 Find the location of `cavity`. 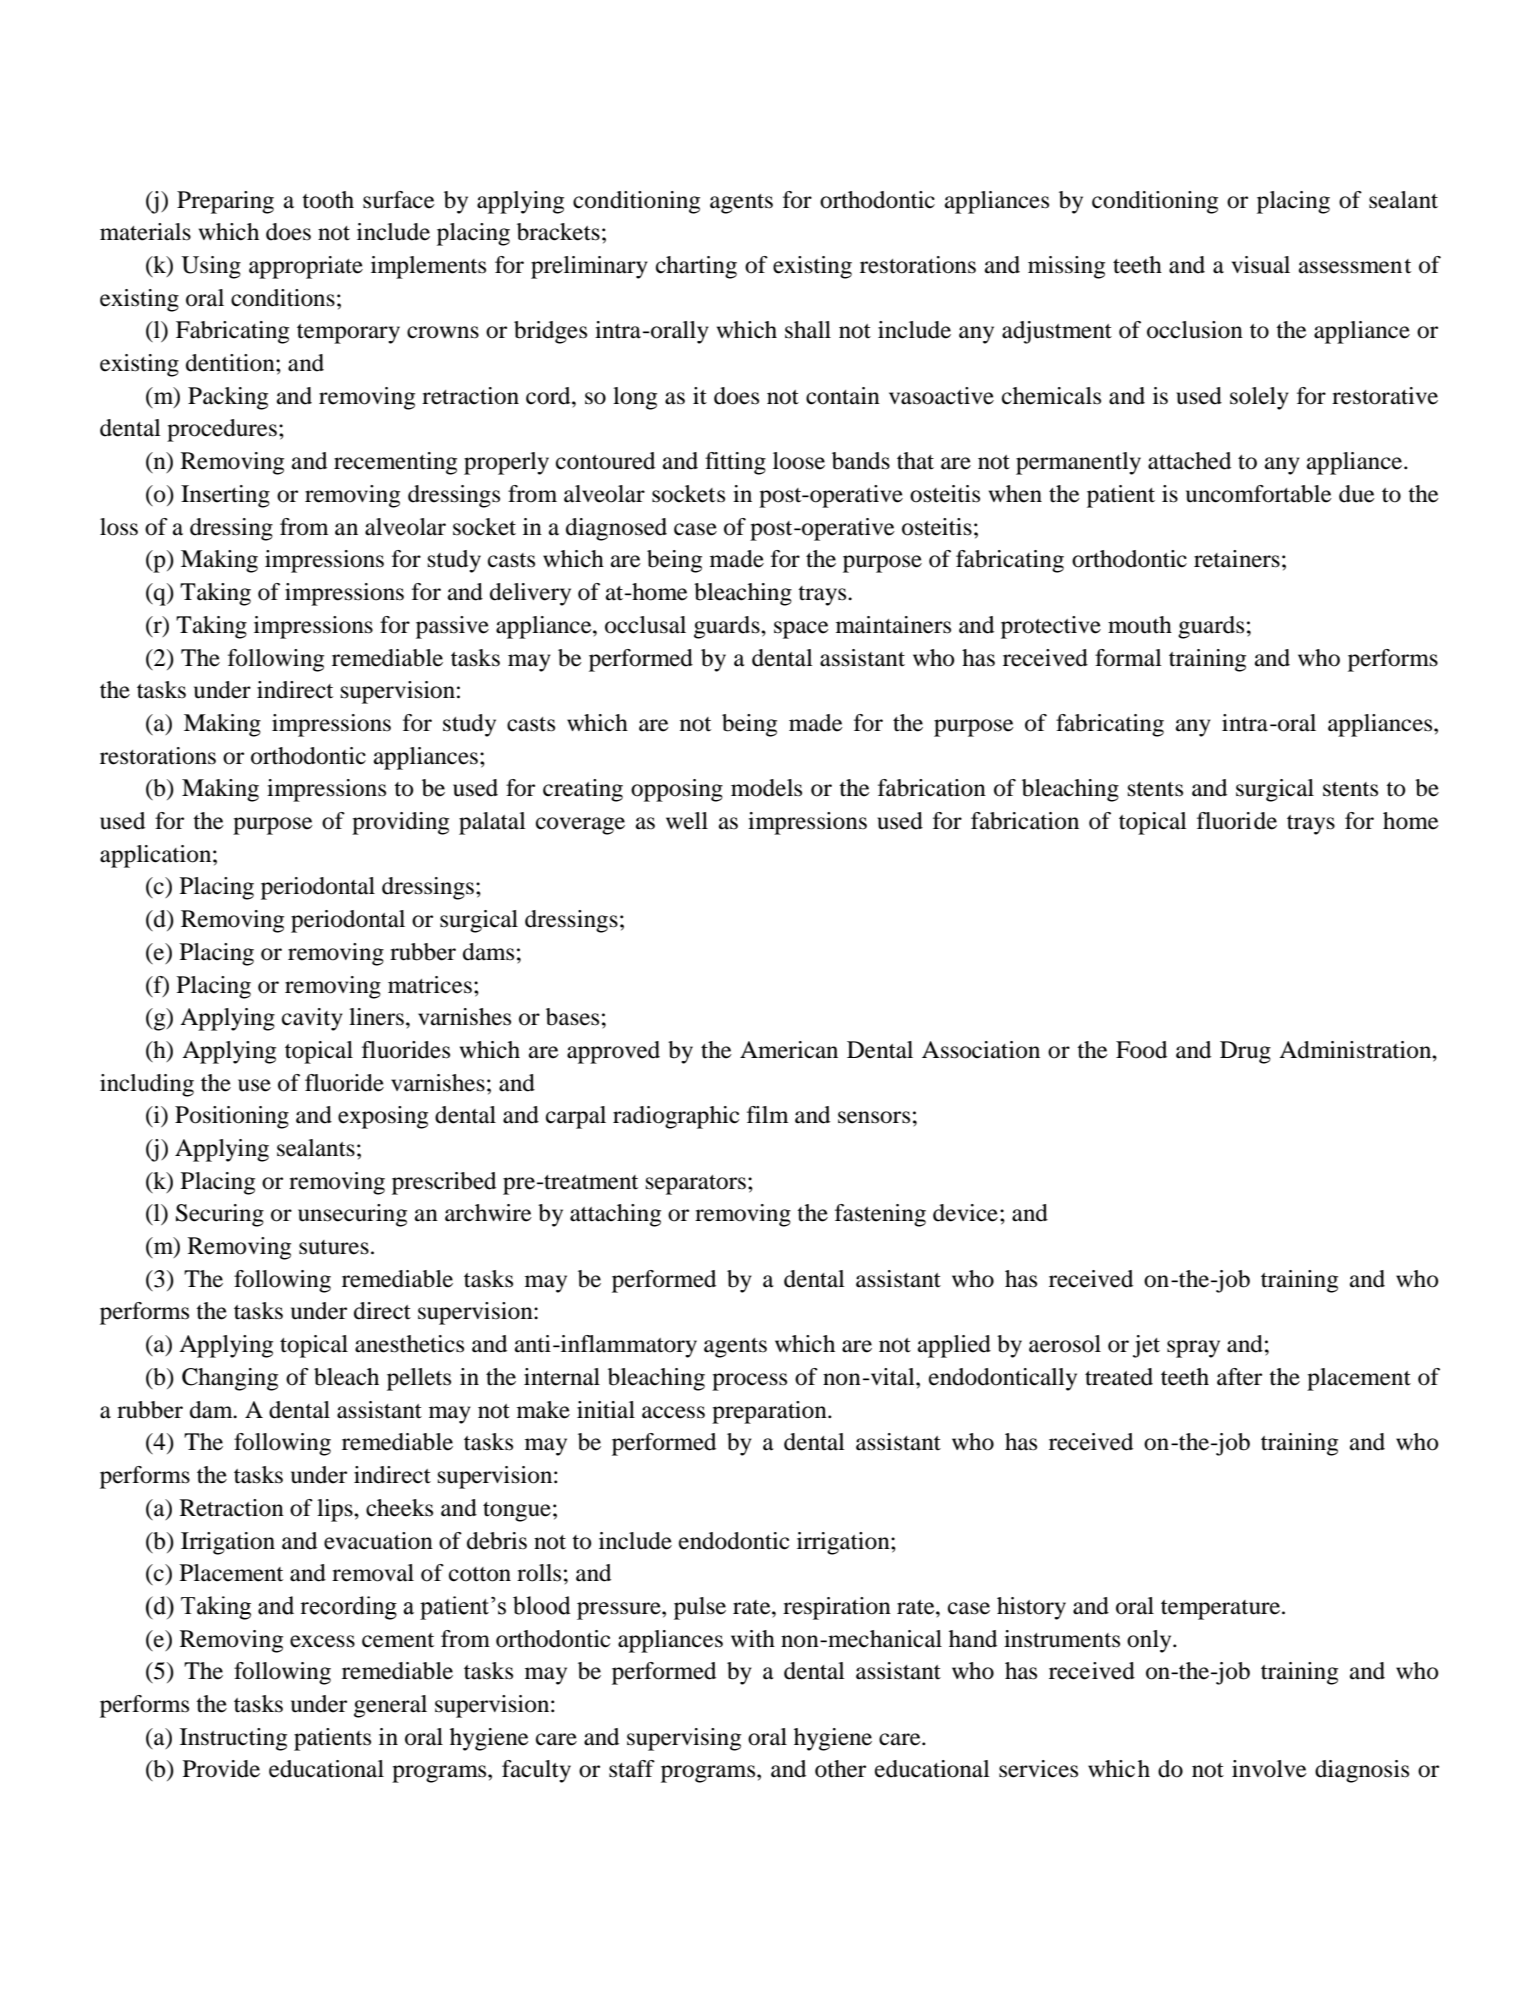

cavity is located at coordinates (312, 1019).
